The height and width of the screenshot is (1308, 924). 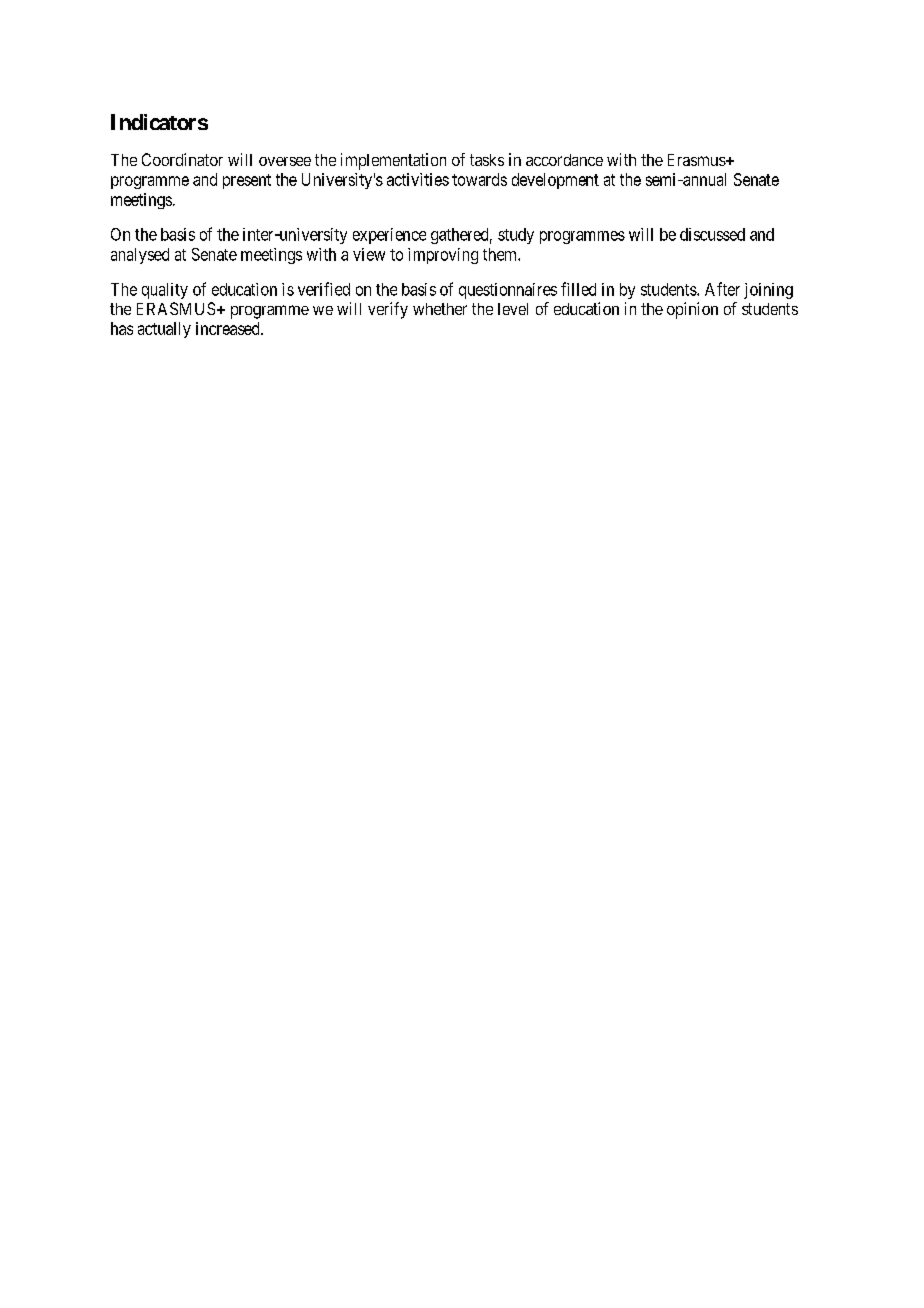 I want to click on activities, so click(x=418, y=179).
